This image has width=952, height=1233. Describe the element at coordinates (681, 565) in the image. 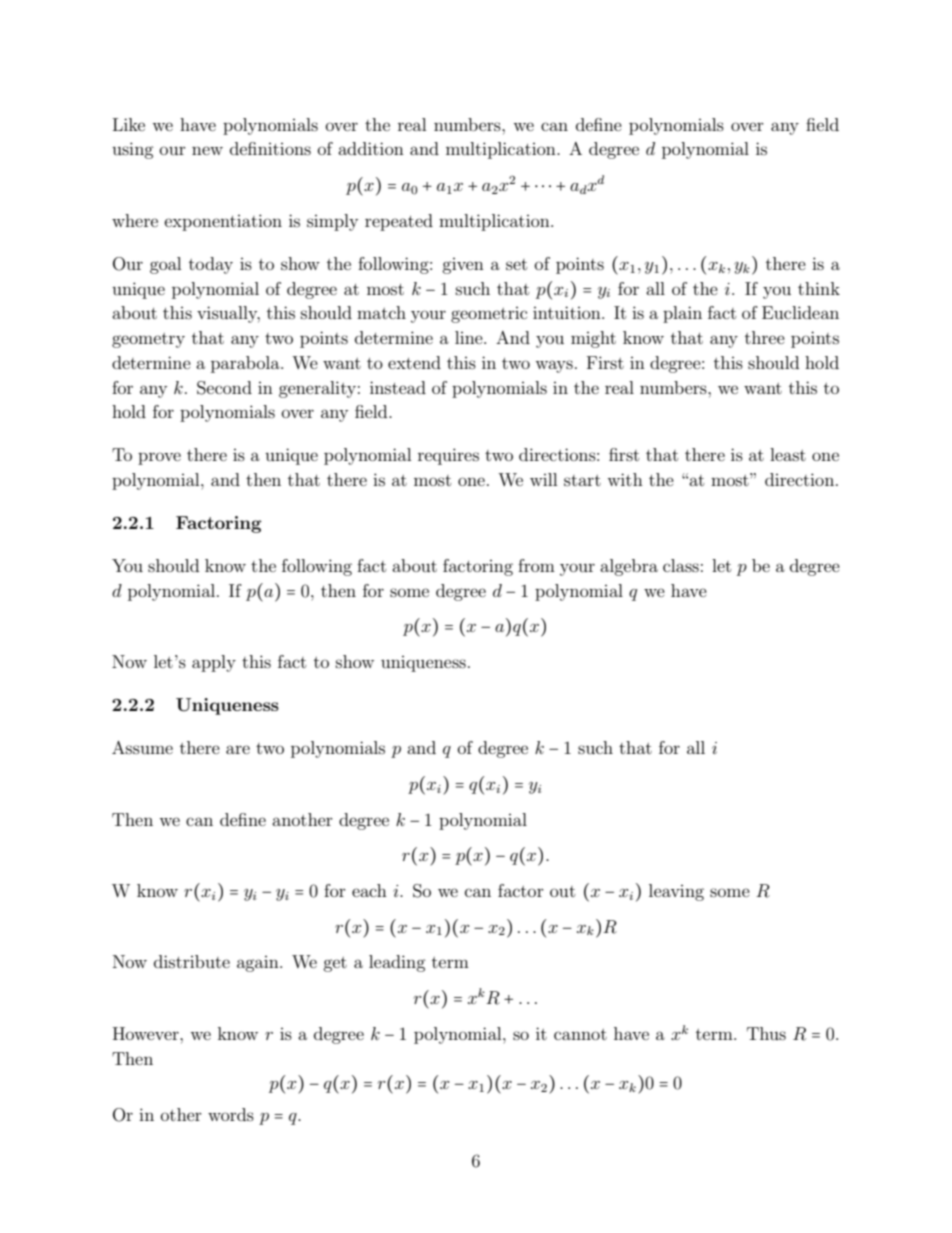

I see `class` at that location.
